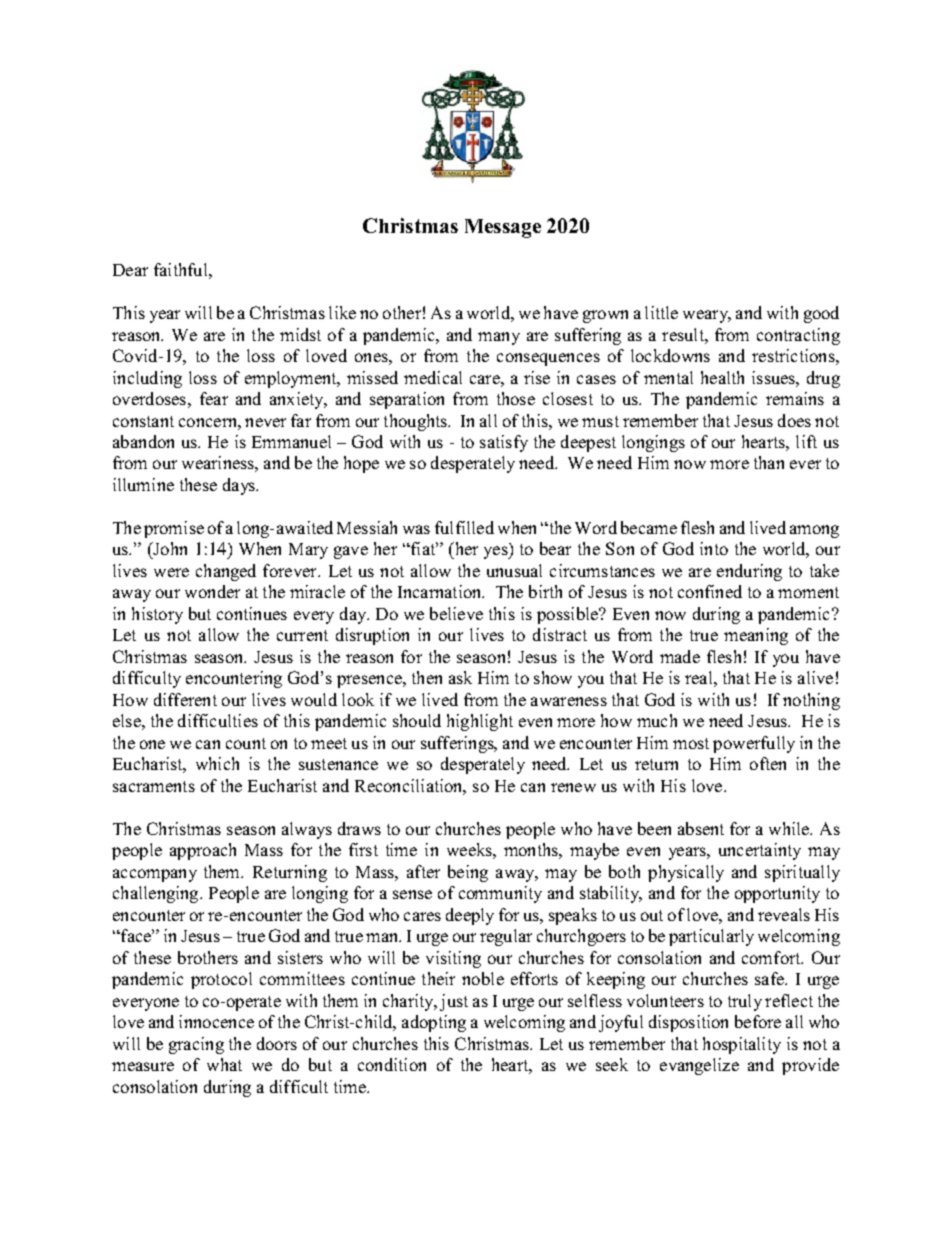  What do you see at coordinates (434, 1023) in the image?
I see `adopting` at bounding box center [434, 1023].
